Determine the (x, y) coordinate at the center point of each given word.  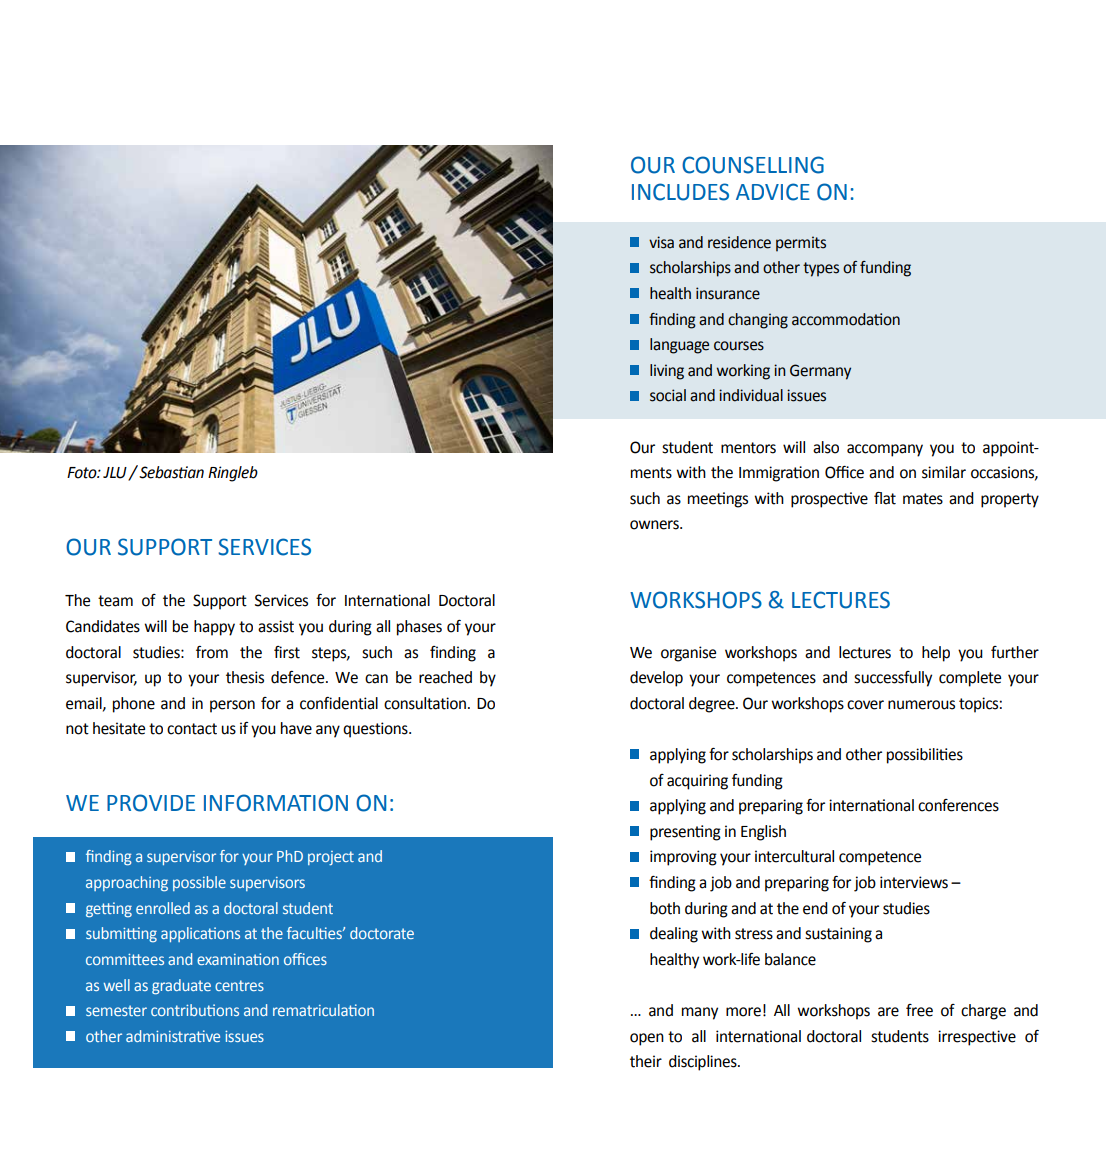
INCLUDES (680, 192)
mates (923, 499)
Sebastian (170, 472)
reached (445, 677)
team (115, 601)
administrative (173, 1036)
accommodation (846, 319)
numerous (921, 705)
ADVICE (773, 192)
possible (199, 883)
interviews (914, 882)
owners (655, 525)
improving (683, 858)
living (667, 372)
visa (661, 242)
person (232, 706)
